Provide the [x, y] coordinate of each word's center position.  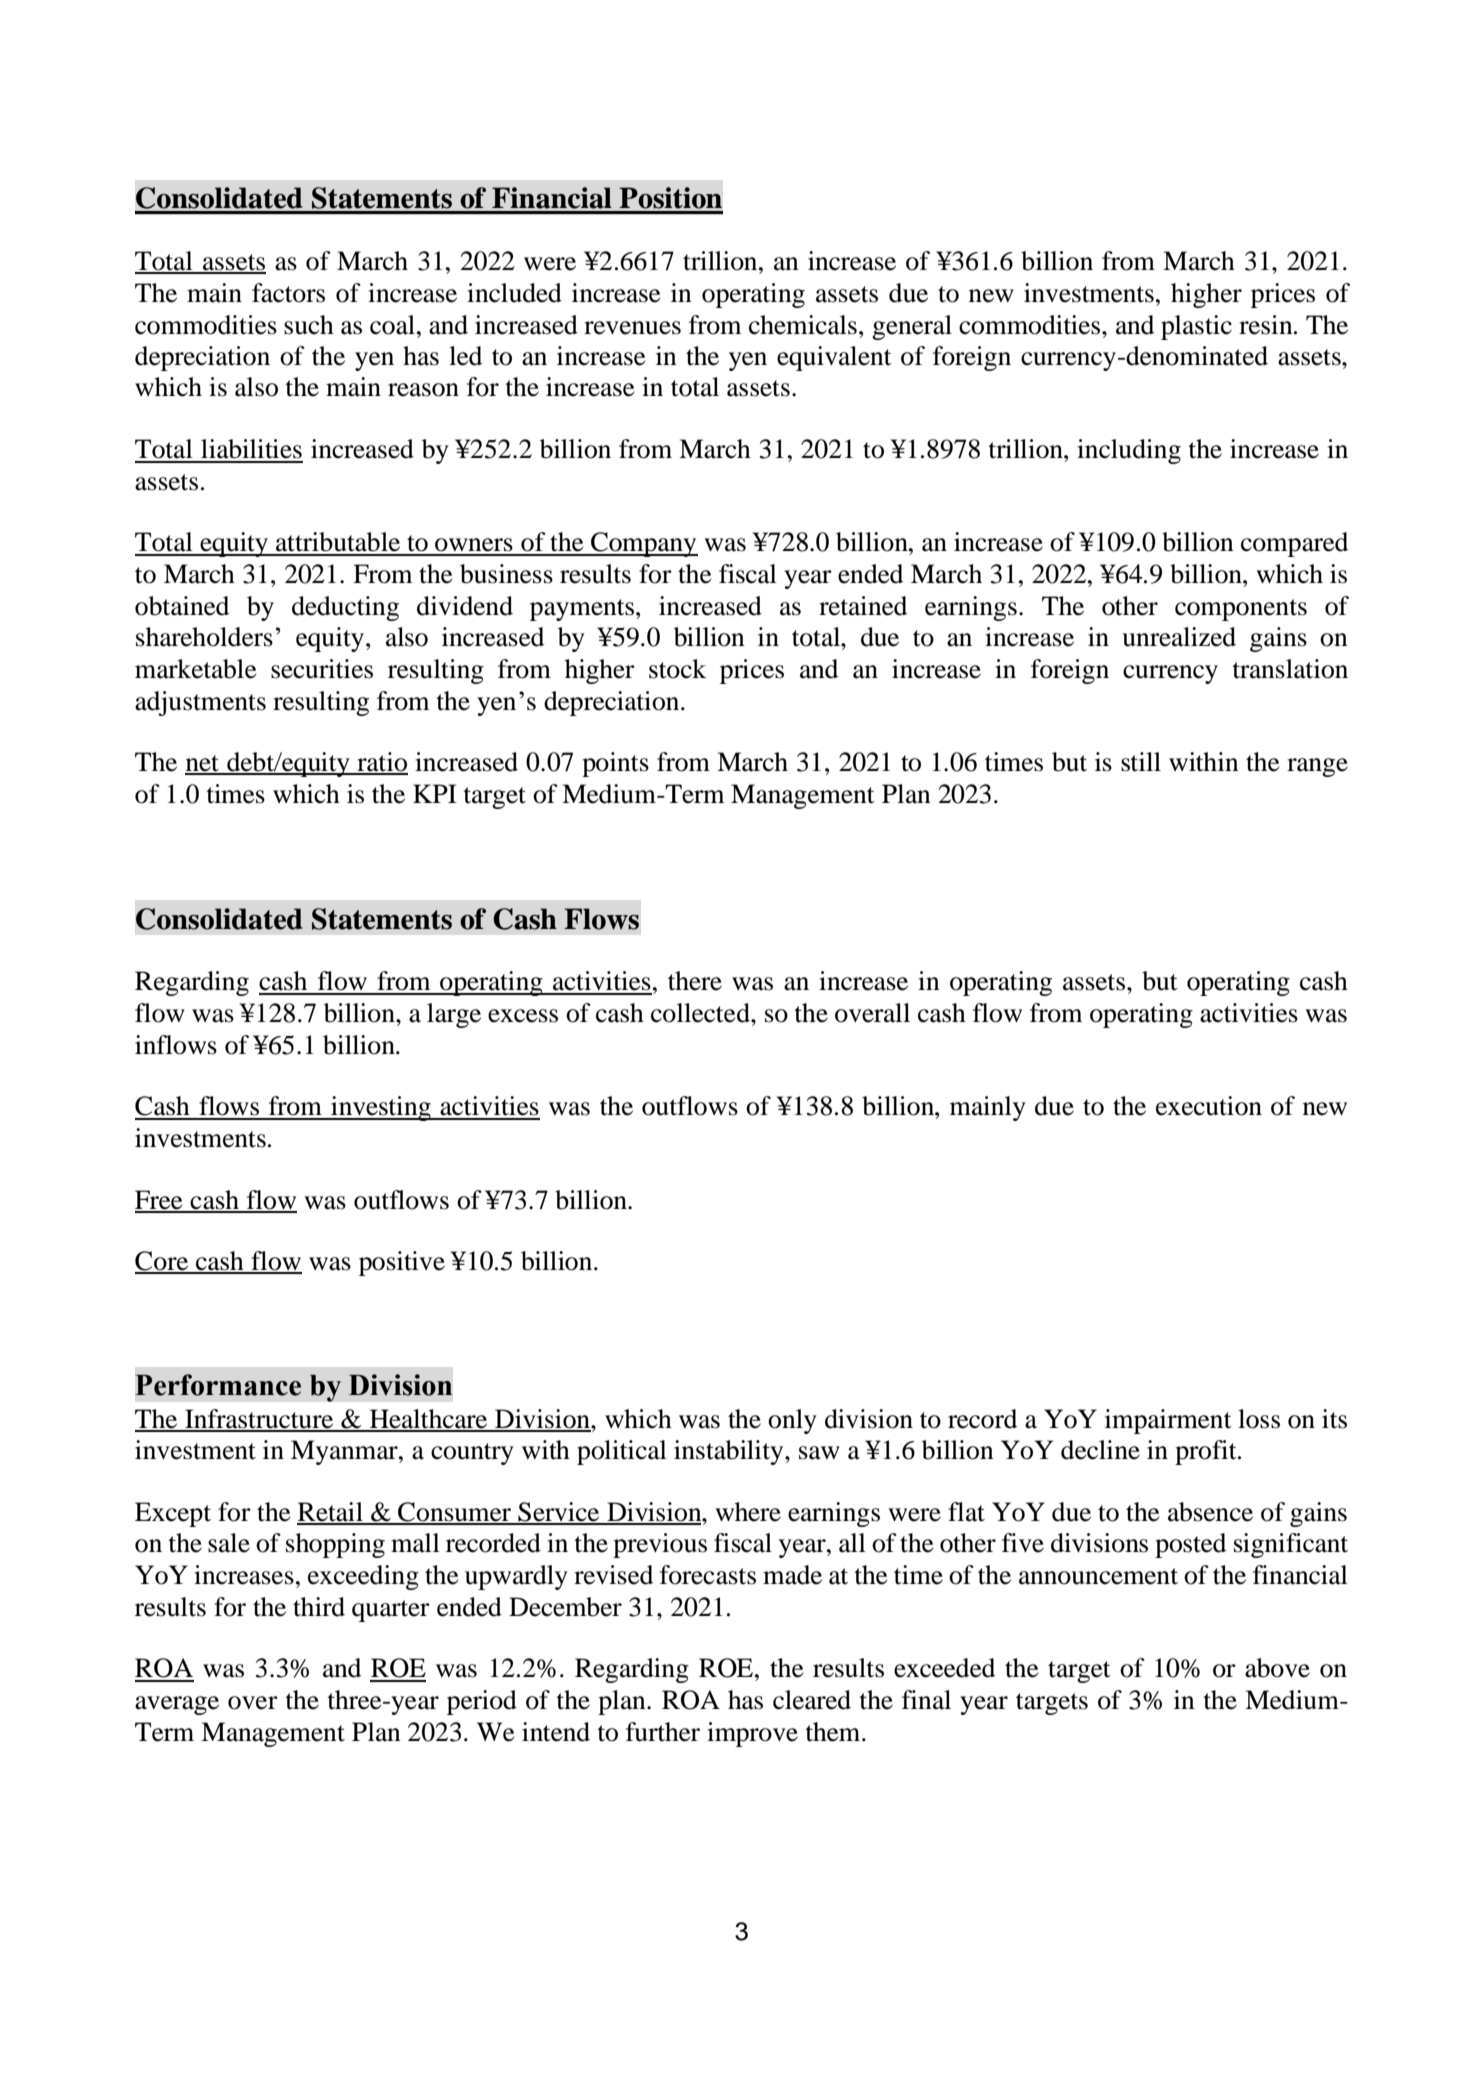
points [615, 764]
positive [402, 1263]
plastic [1196, 327]
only [792, 1421]
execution [1209, 1106]
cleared [812, 1700]
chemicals [803, 325]
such [309, 325]
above [1277, 1668]
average [177, 1705]
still [1141, 762]
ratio [381, 763]
